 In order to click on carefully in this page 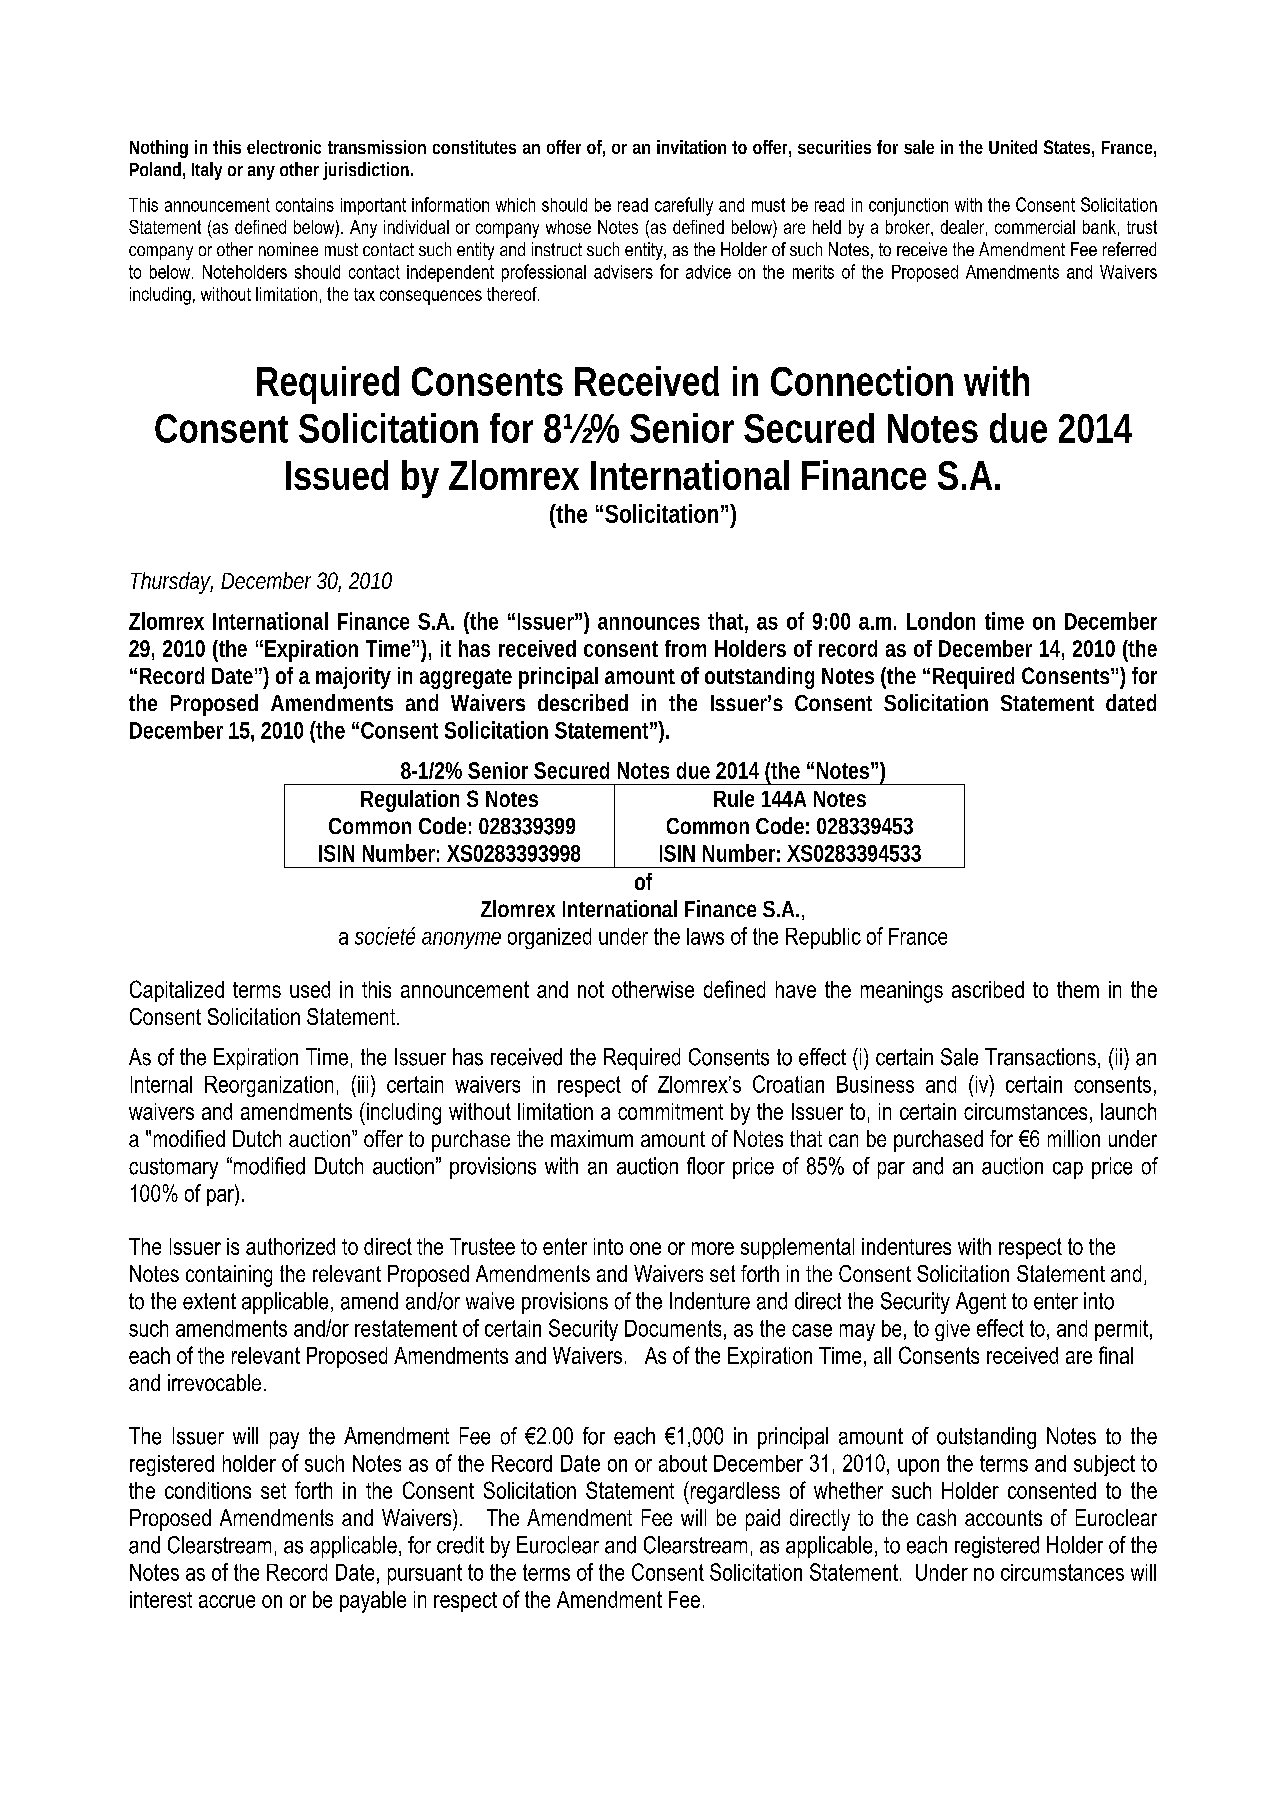, I will do `click(684, 206)`.
